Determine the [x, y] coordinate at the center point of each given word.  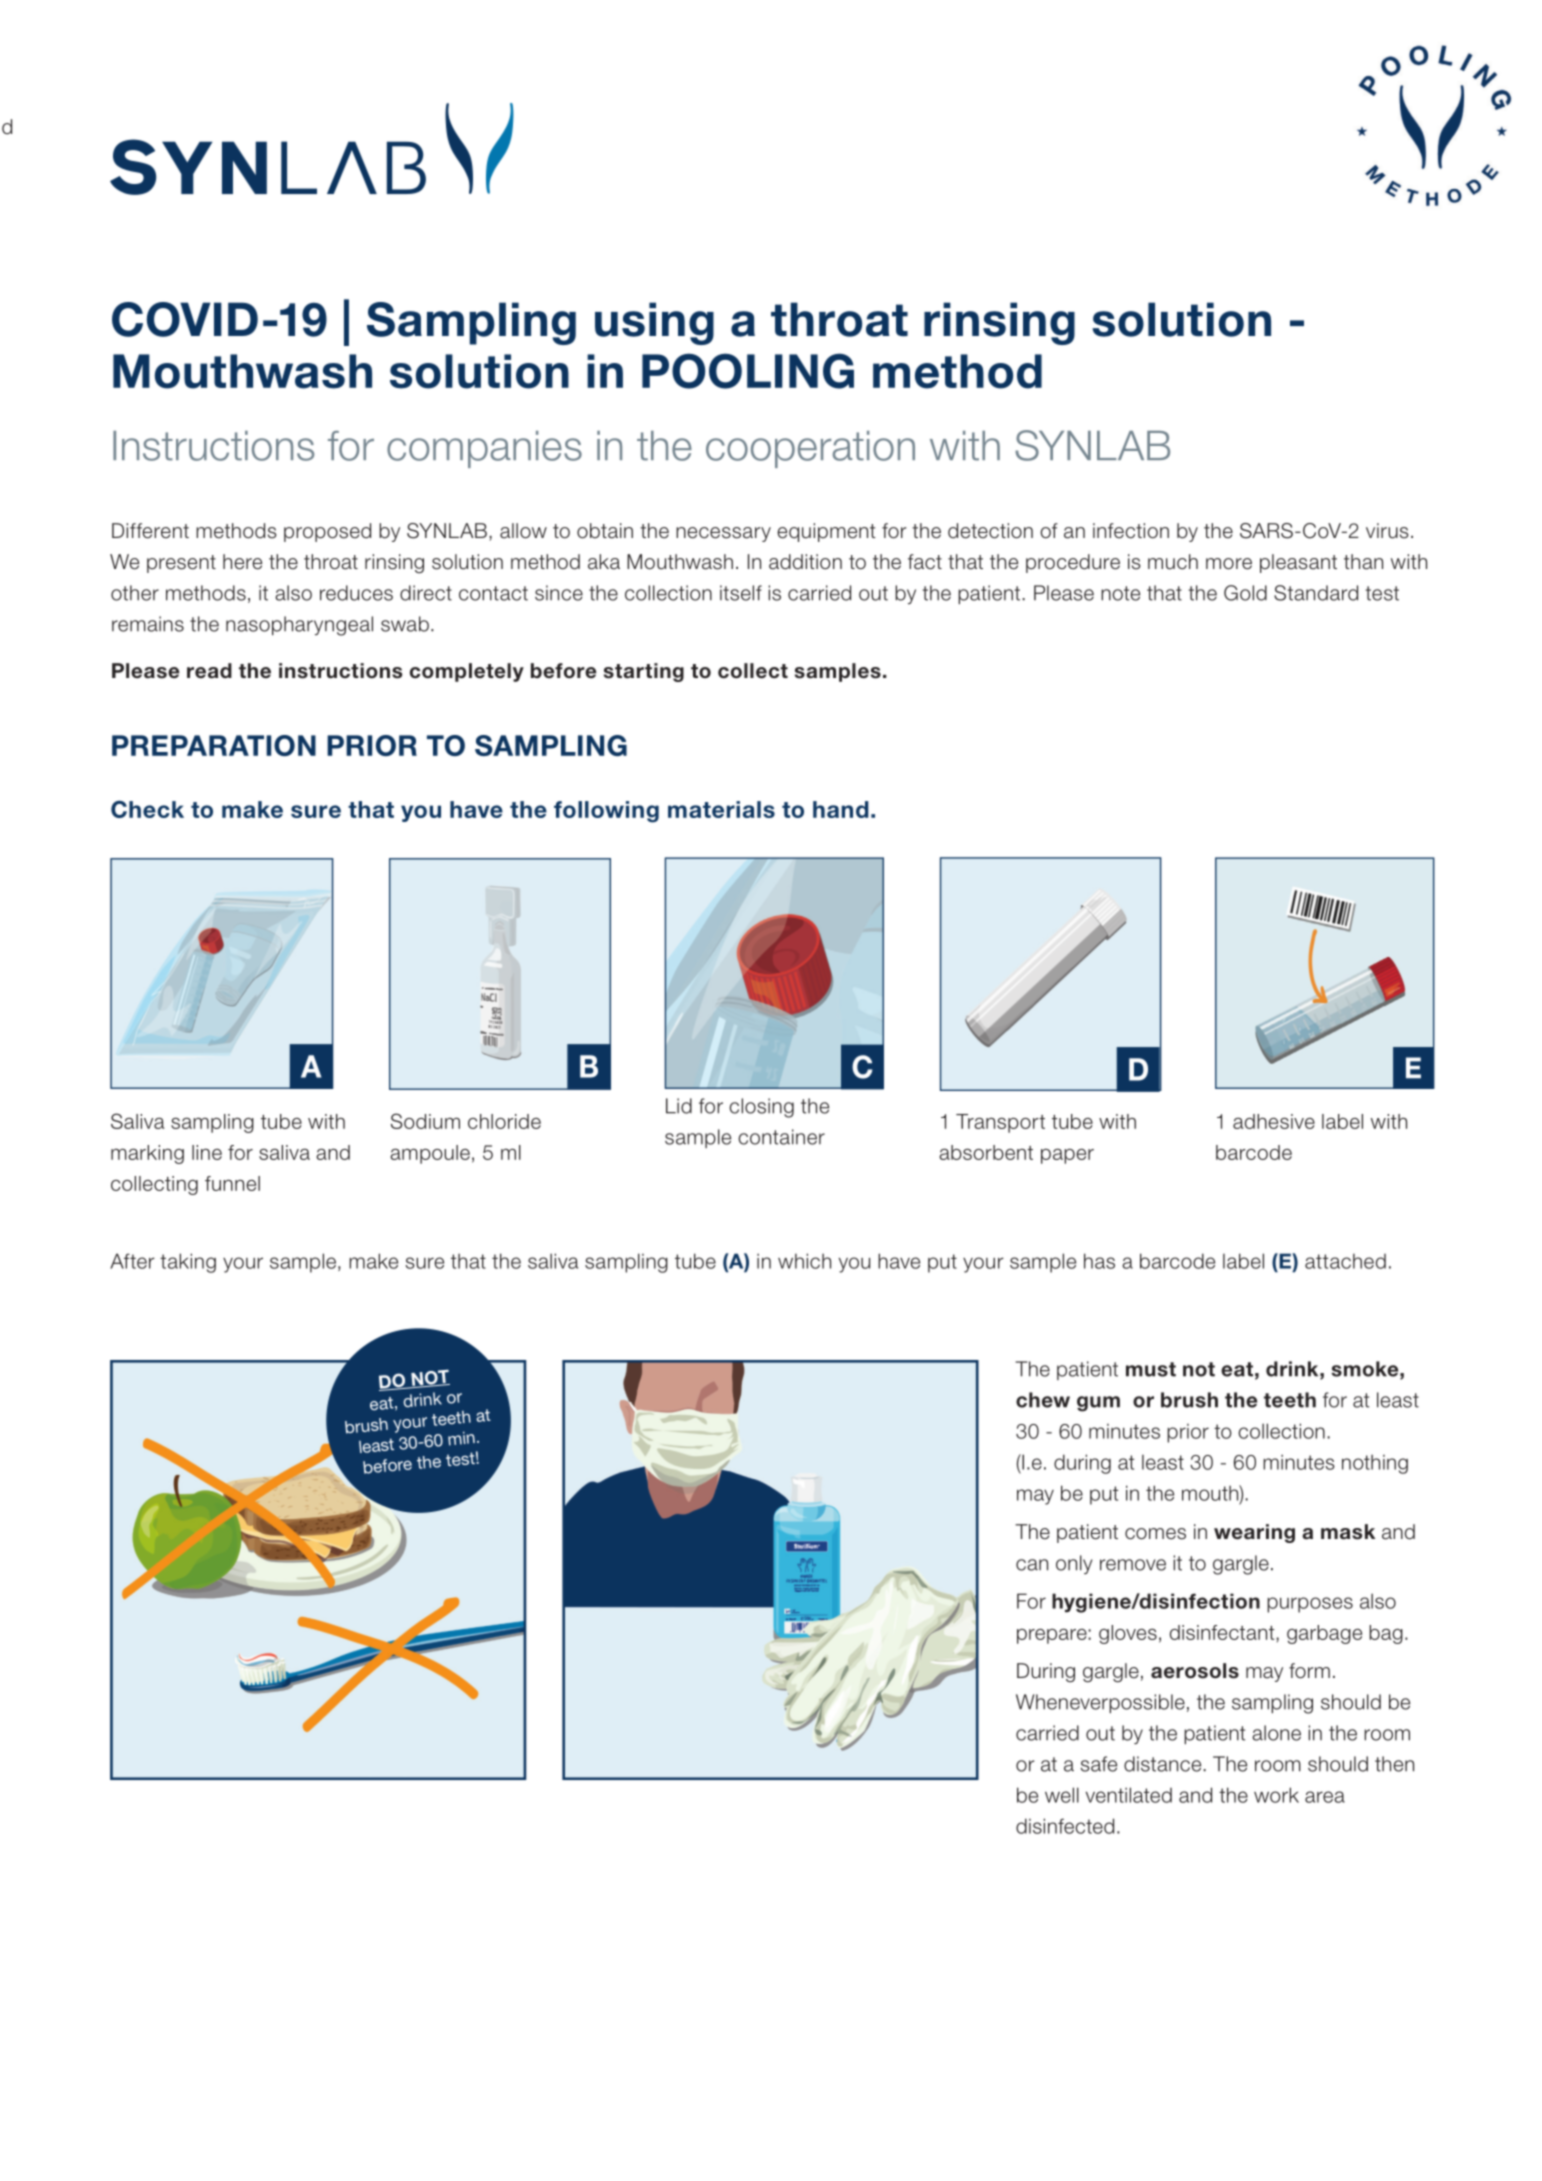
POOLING [748, 371]
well [1062, 1795]
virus [1387, 531]
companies [484, 449]
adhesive [1274, 1121]
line [207, 1152]
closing [761, 1108]
